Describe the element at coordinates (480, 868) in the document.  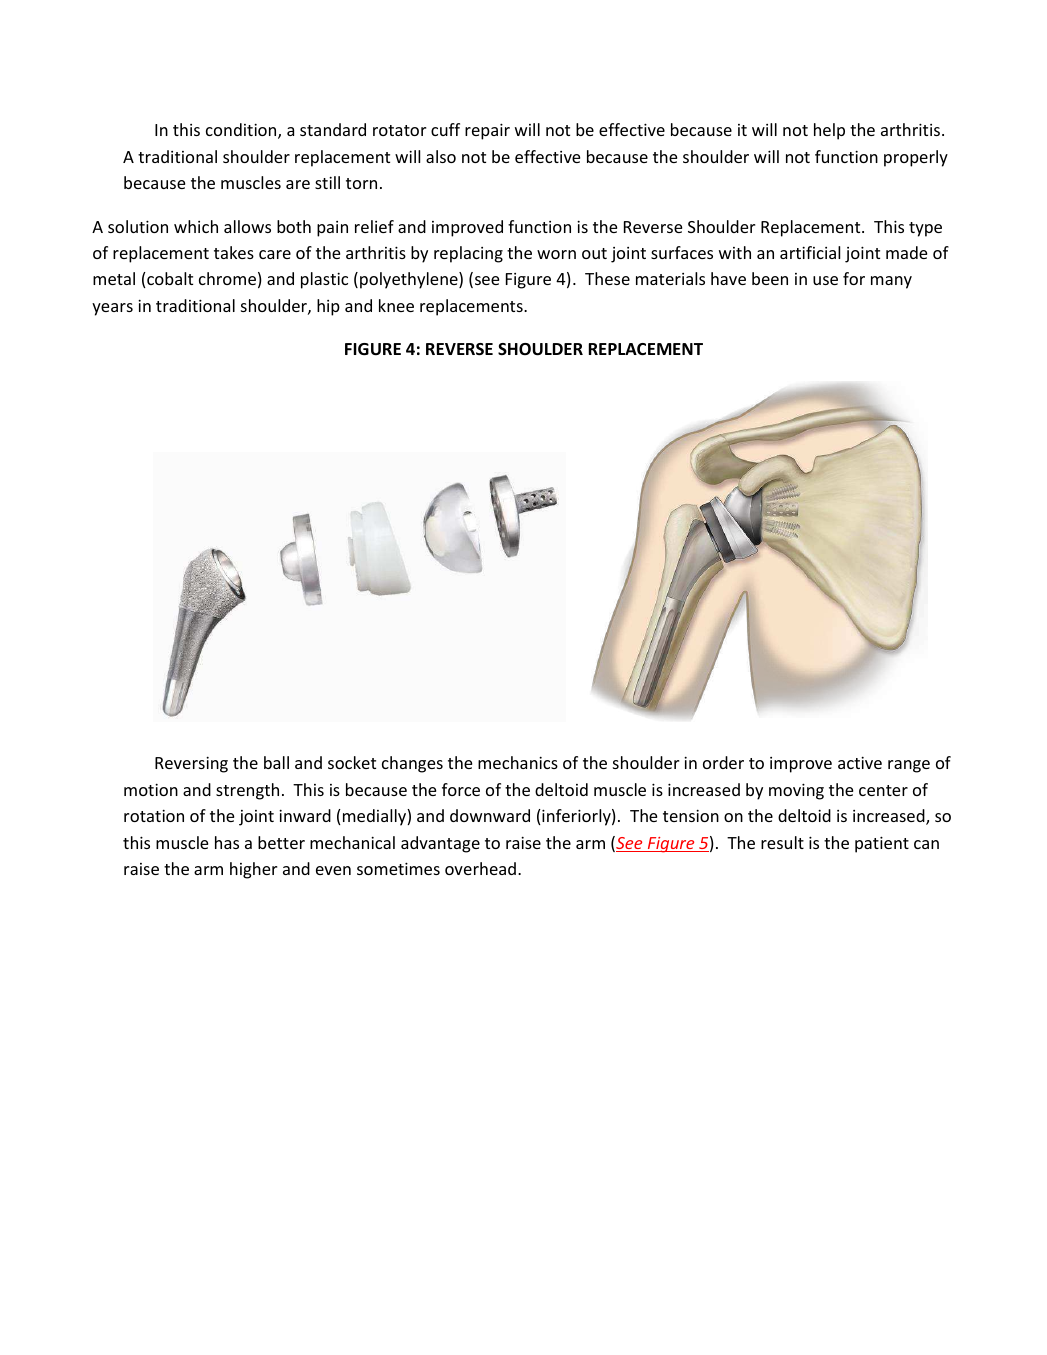
I see `overhead` at that location.
